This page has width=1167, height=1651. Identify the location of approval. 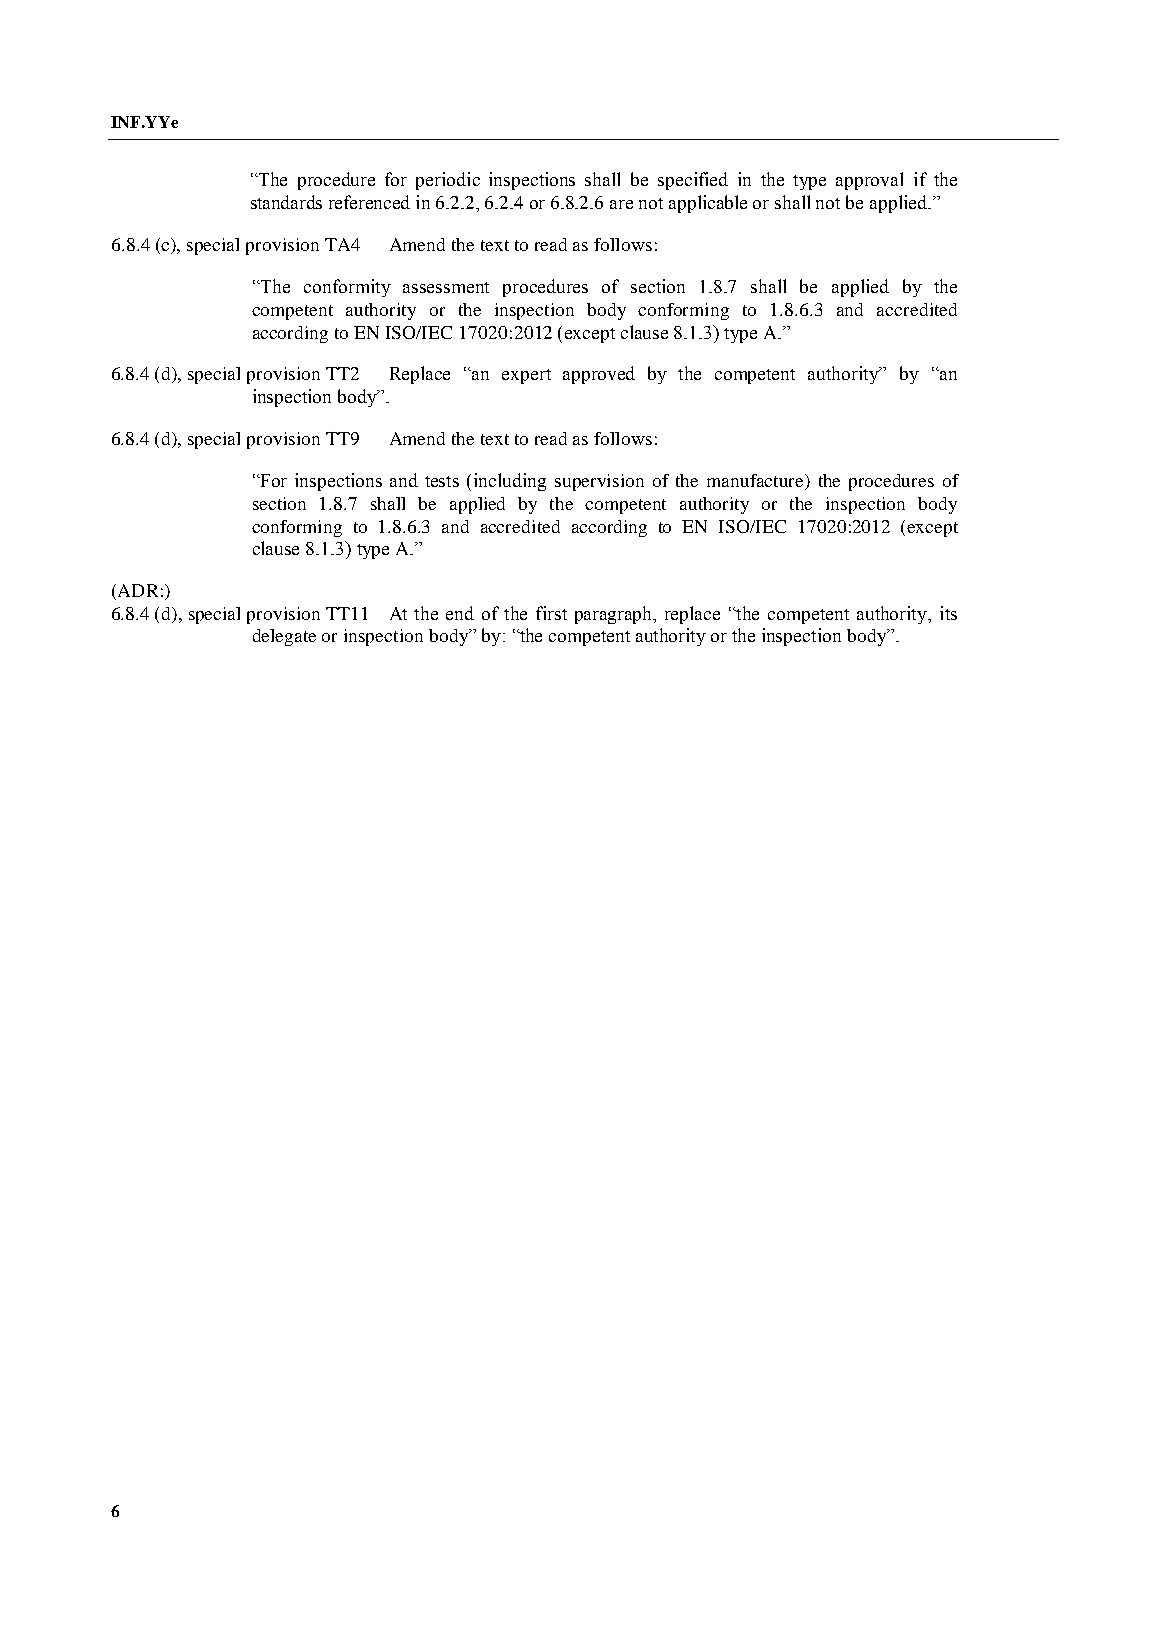
(869, 181).
